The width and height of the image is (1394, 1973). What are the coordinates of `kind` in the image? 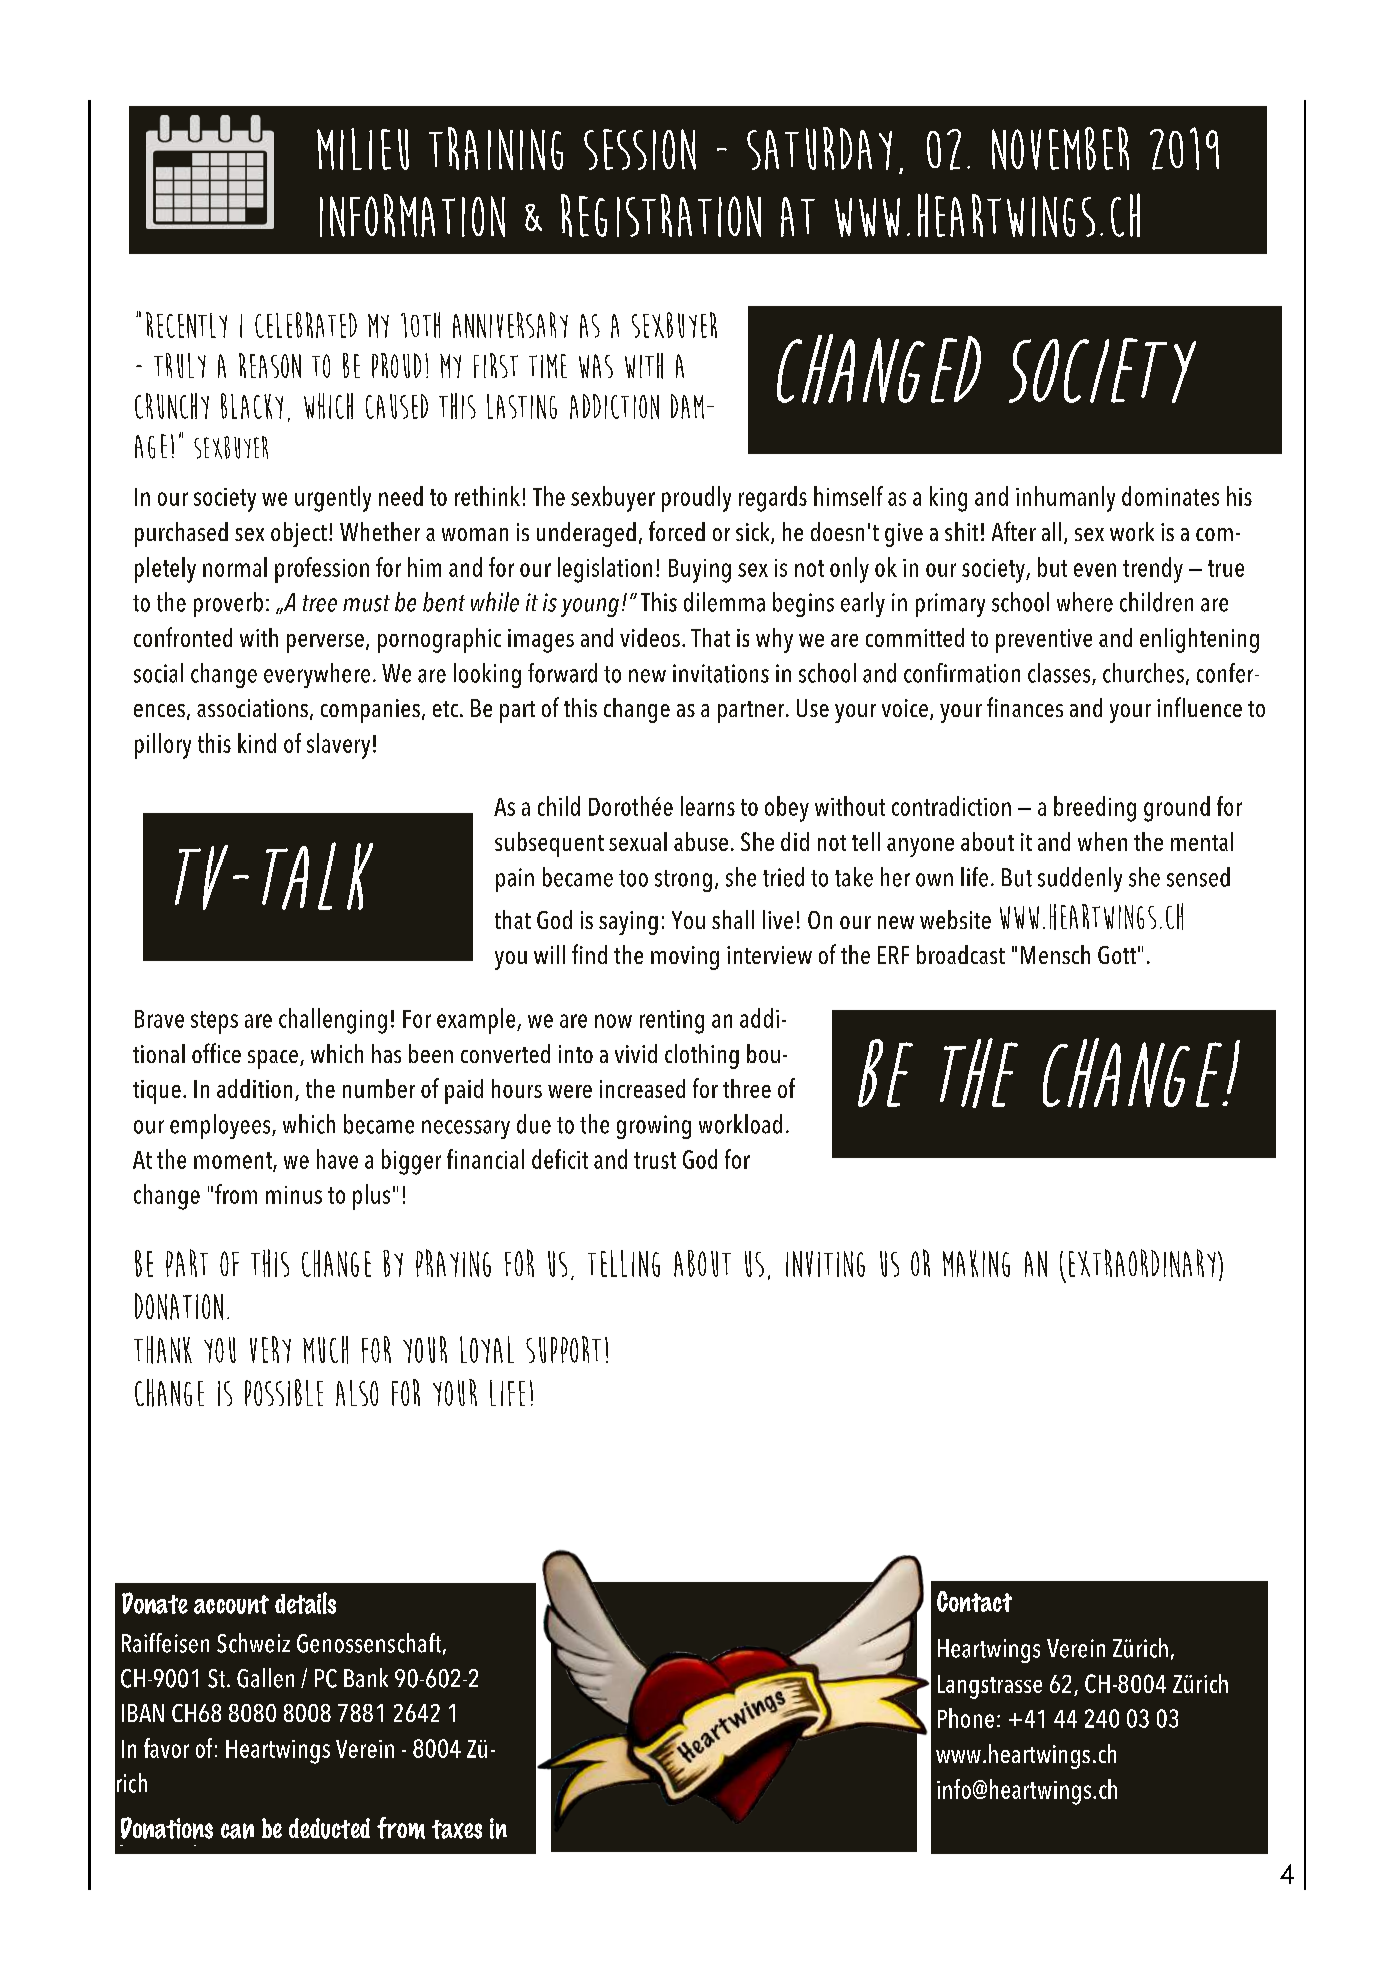 It's located at (257, 743).
